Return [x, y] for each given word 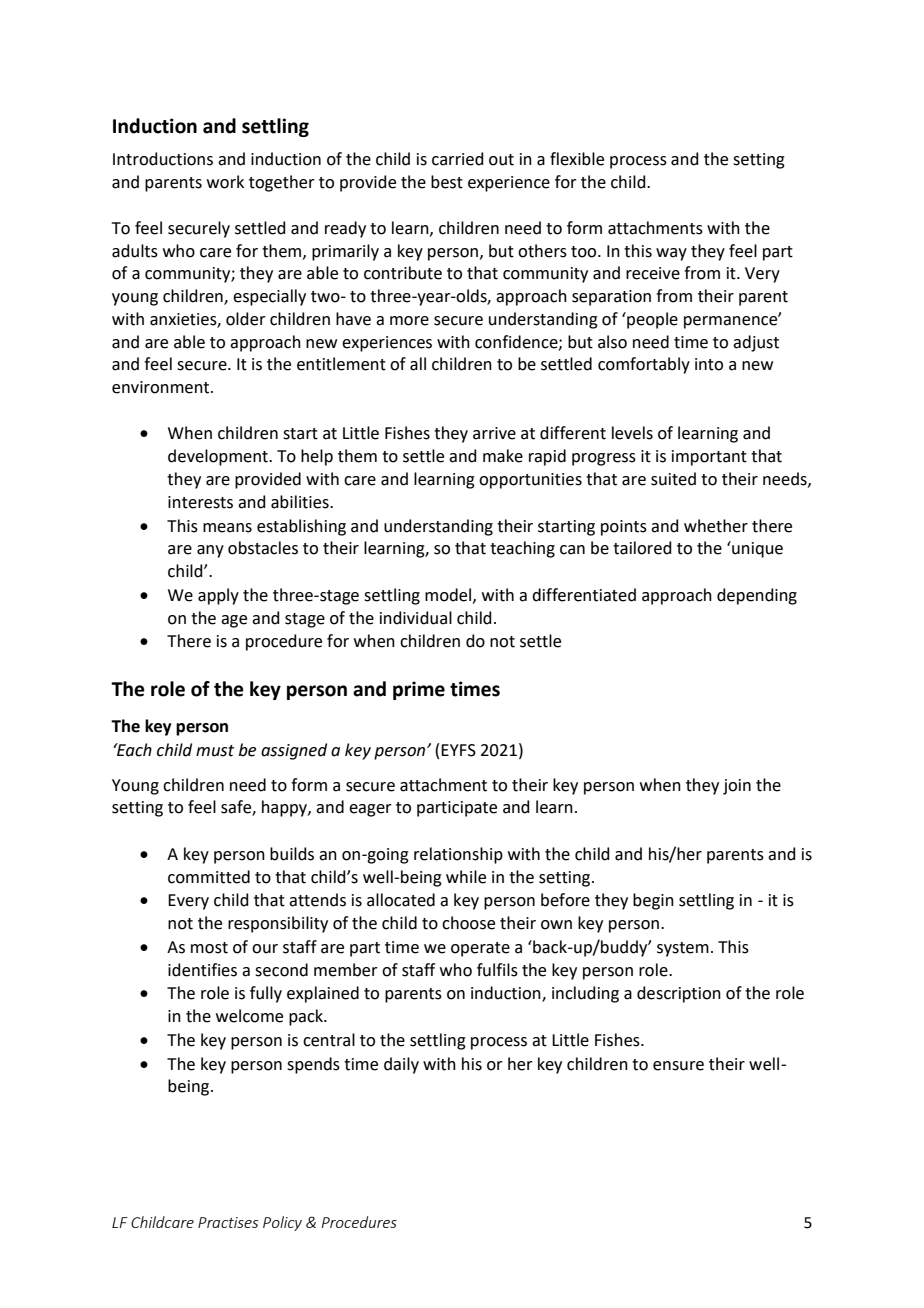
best [447, 182]
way [671, 254]
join [737, 787]
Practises [228, 1222]
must [215, 751]
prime [419, 690]
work [225, 182]
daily [401, 1065]
